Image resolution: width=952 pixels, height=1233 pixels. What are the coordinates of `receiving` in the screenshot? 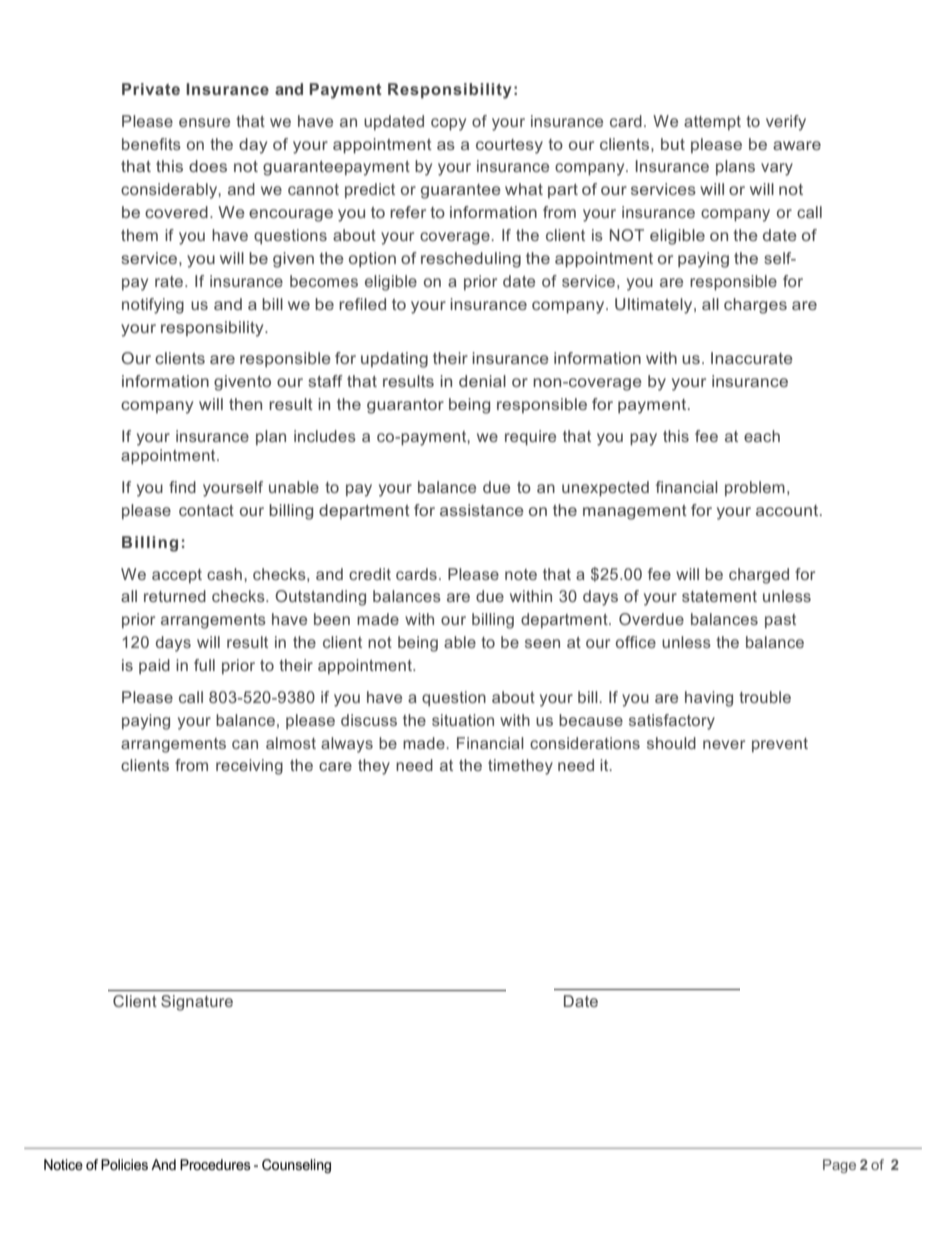 It's located at (249, 767).
